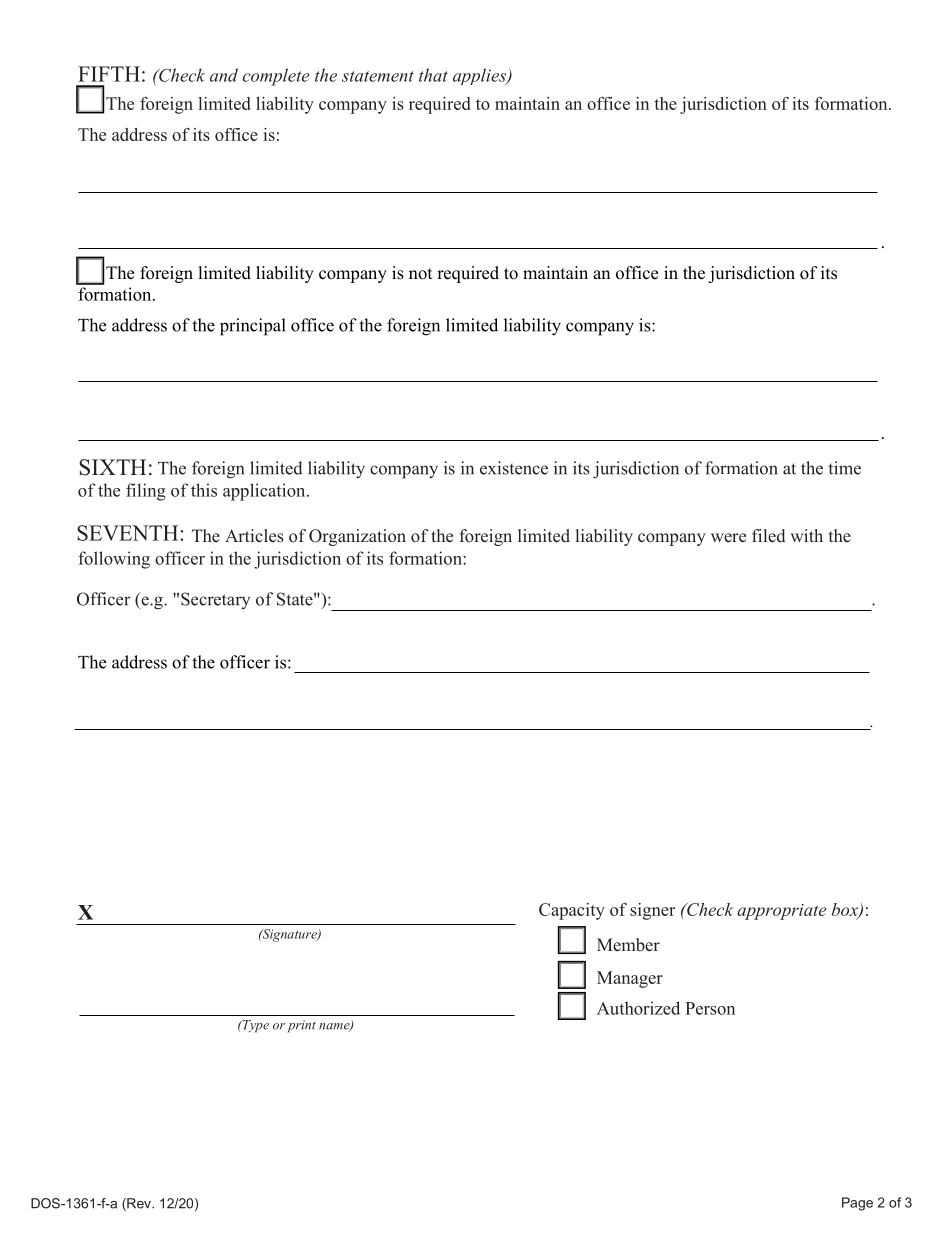 The height and width of the screenshot is (1233, 952). What do you see at coordinates (480, 76) in the screenshot?
I see `applies` at bounding box center [480, 76].
